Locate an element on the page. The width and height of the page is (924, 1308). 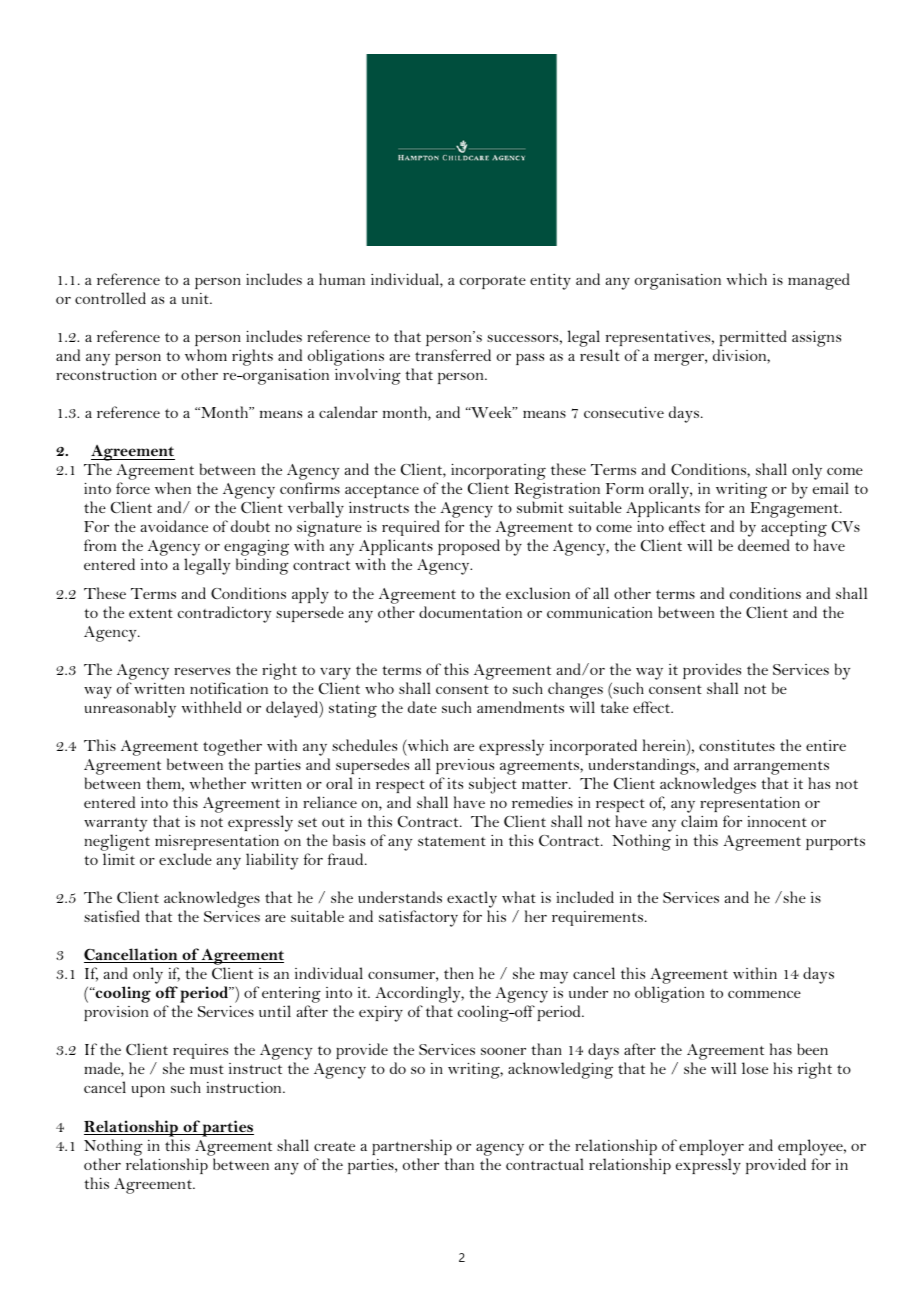
unit is located at coordinates (196, 298).
